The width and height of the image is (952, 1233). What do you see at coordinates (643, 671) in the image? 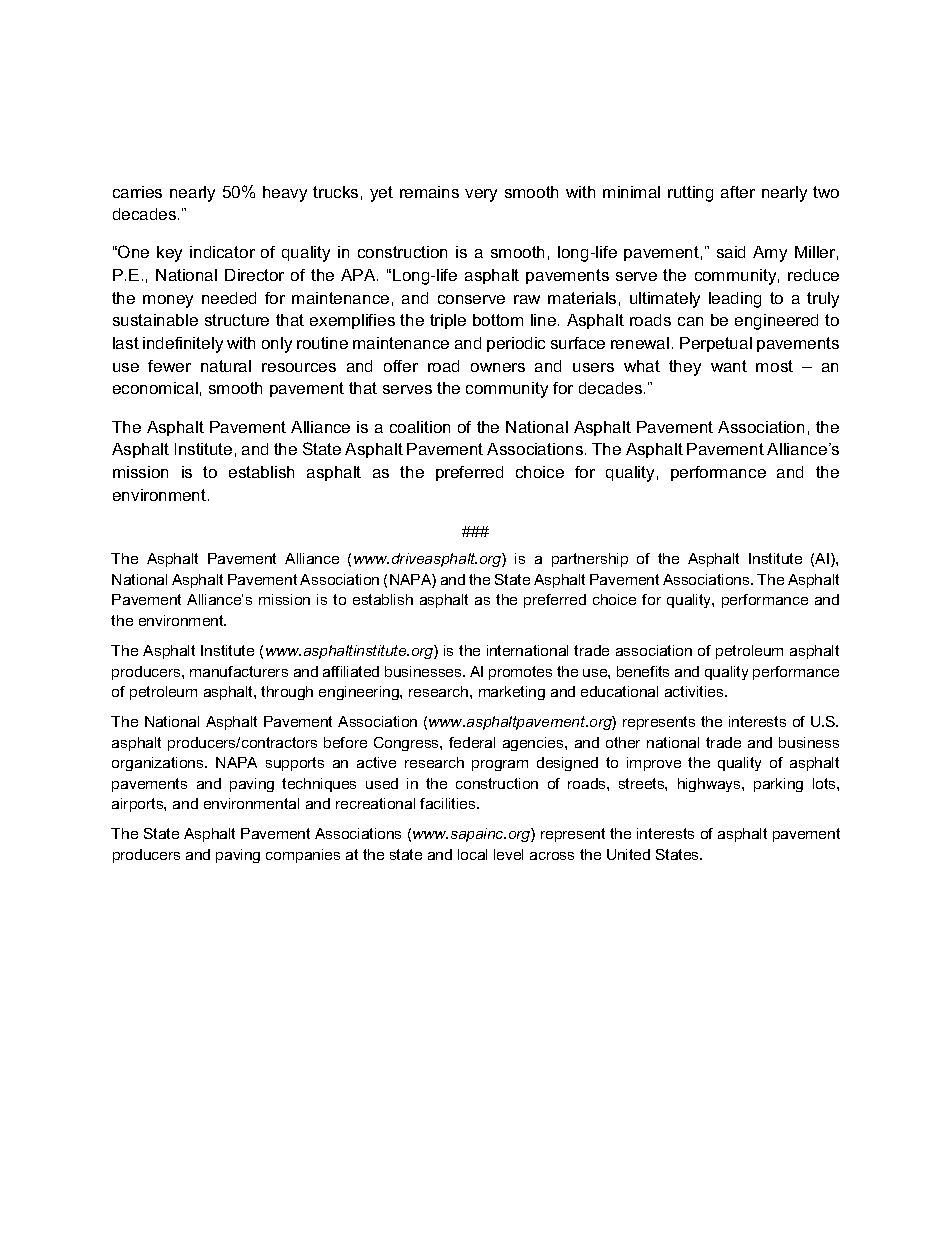
I see `benefits` at bounding box center [643, 671].
